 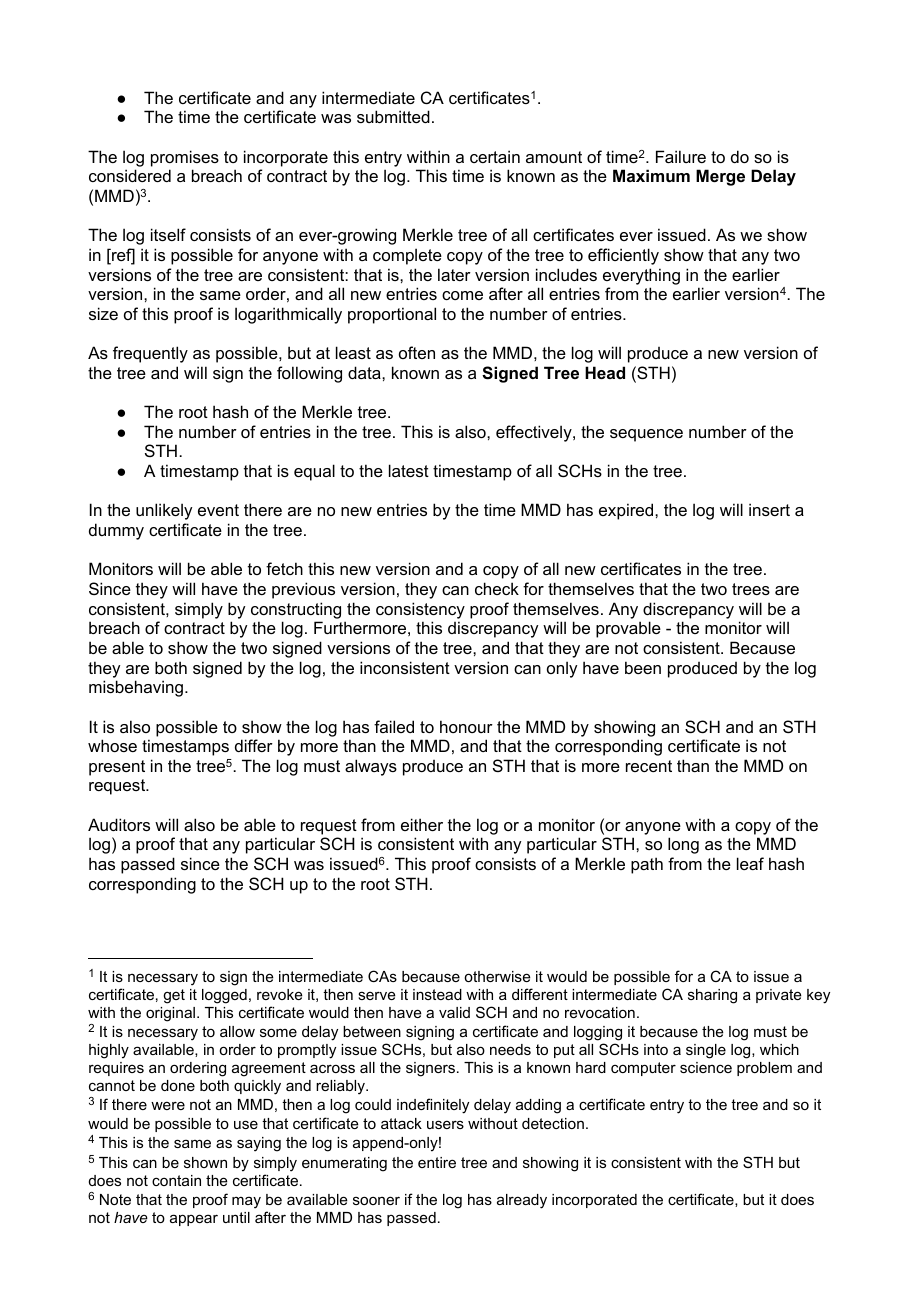 What do you see at coordinates (176, 1180) in the image?
I see `contain` at bounding box center [176, 1180].
